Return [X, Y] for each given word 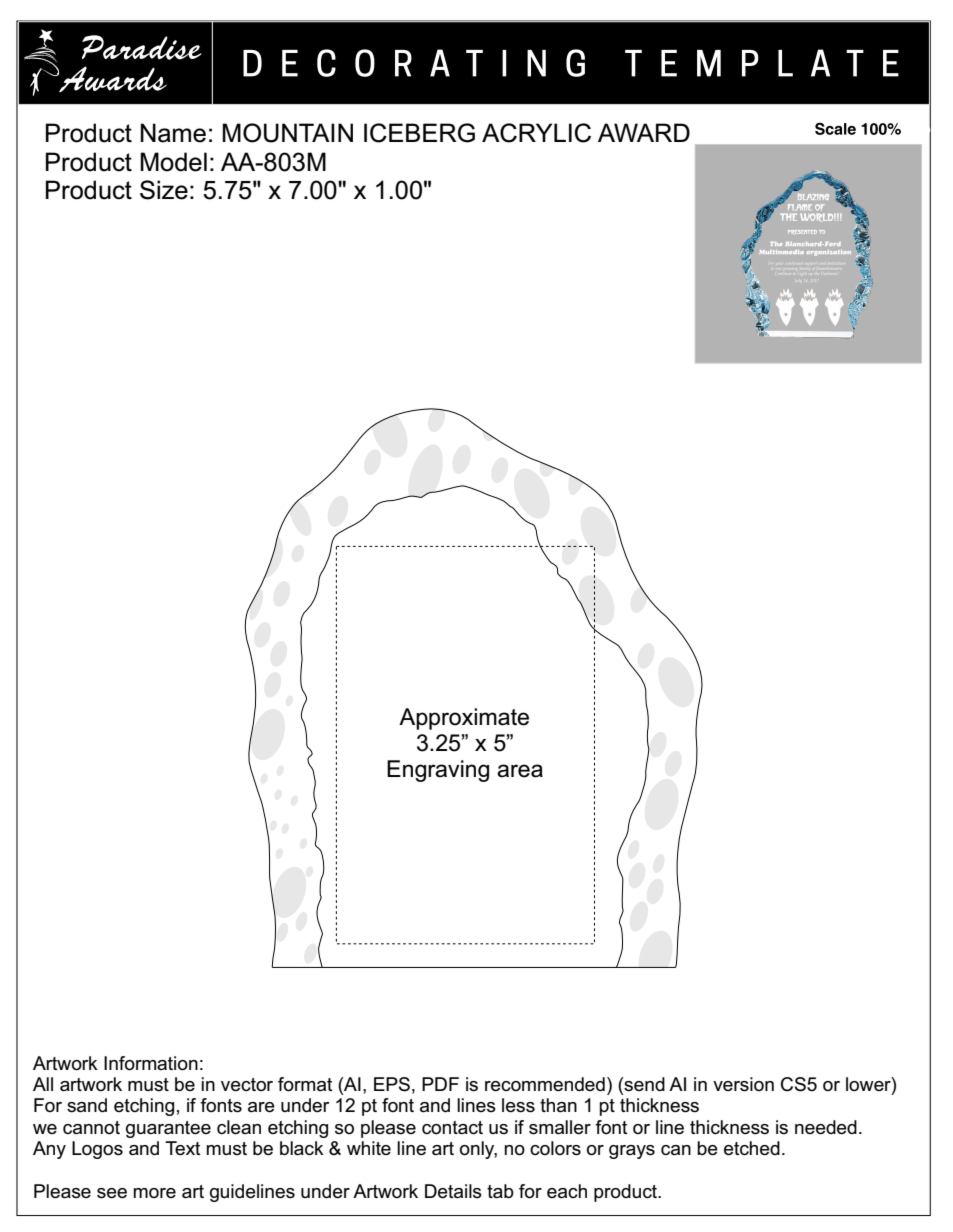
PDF [440, 1084]
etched [752, 1148]
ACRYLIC [536, 133]
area [520, 771]
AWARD [644, 132]
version [743, 1084]
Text [182, 1148]
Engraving [438, 771]
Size [164, 190]
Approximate [464, 719]
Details [453, 1191]
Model [173, 162]
